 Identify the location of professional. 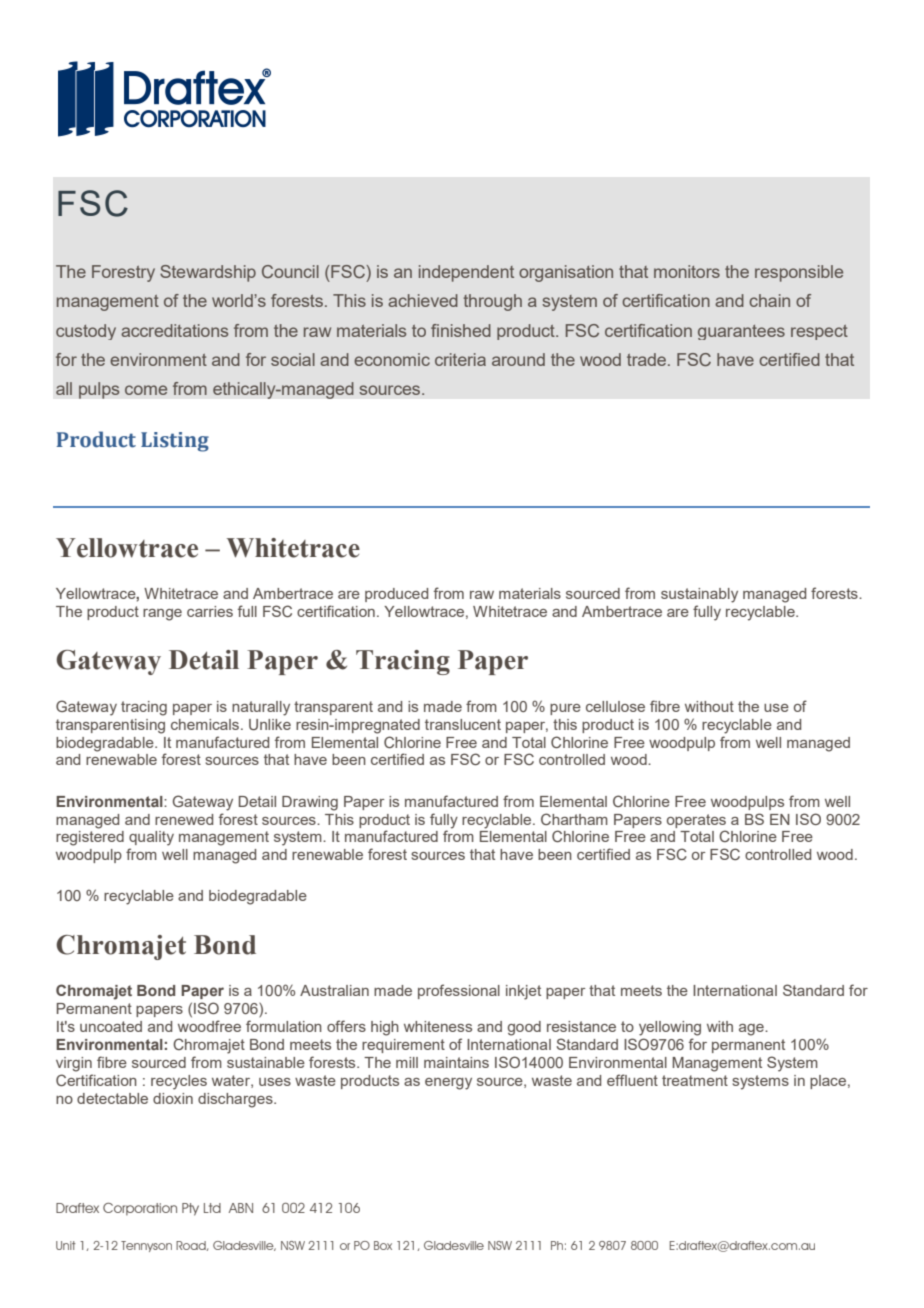
(459, 991).
